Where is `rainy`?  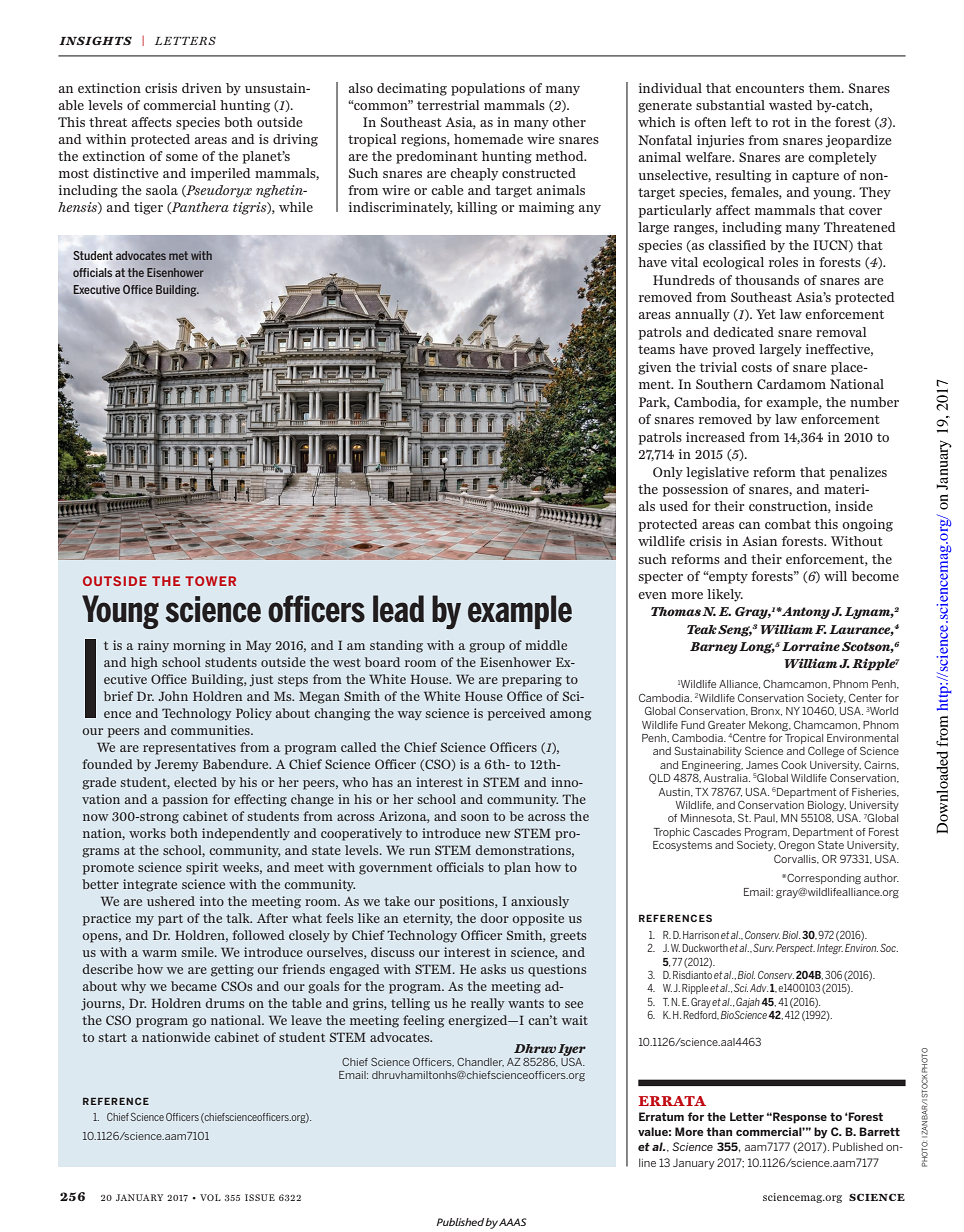
rainy is located at coordinates (153, 646).
